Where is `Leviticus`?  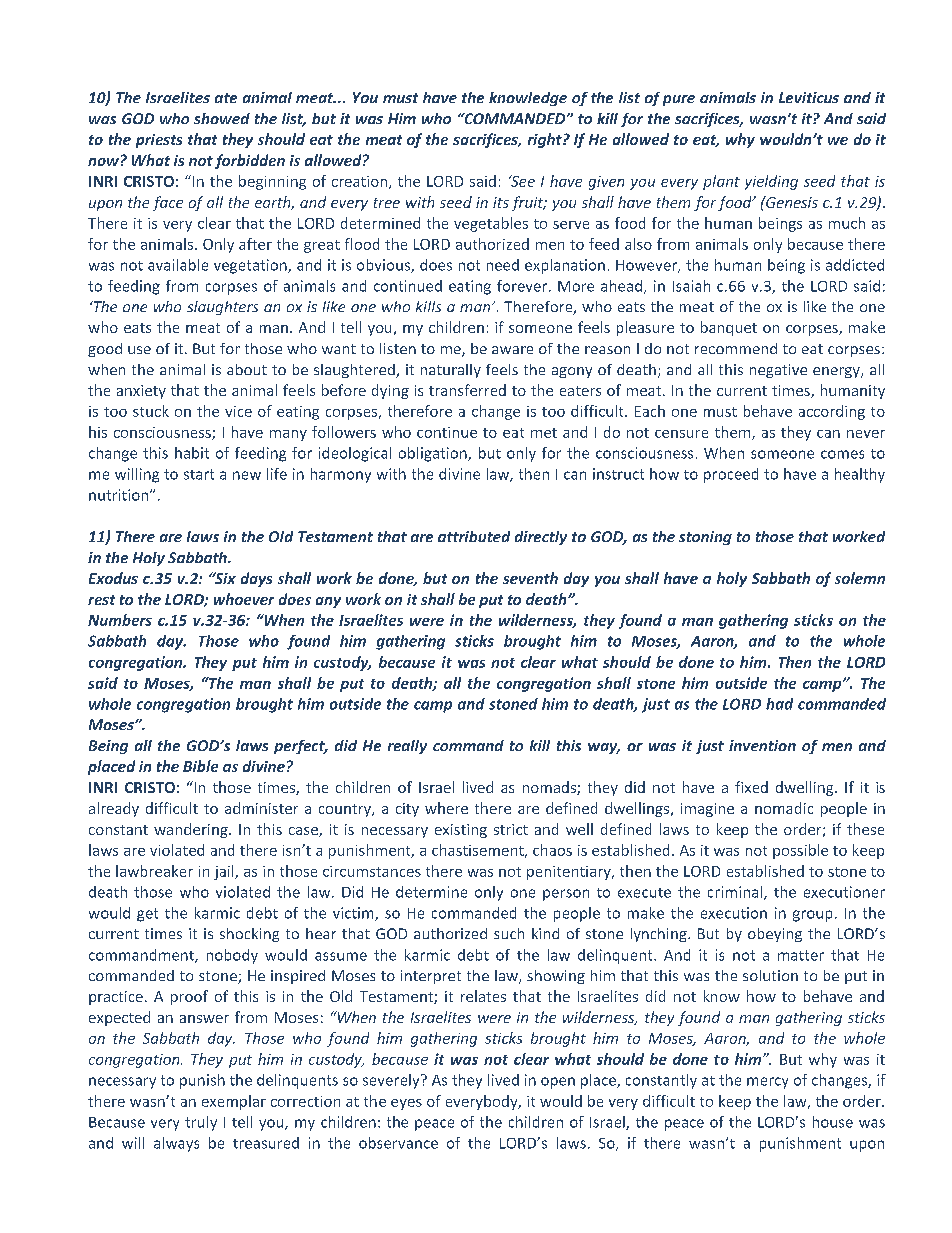
Leviticus is located at coordinates (809, 97).
